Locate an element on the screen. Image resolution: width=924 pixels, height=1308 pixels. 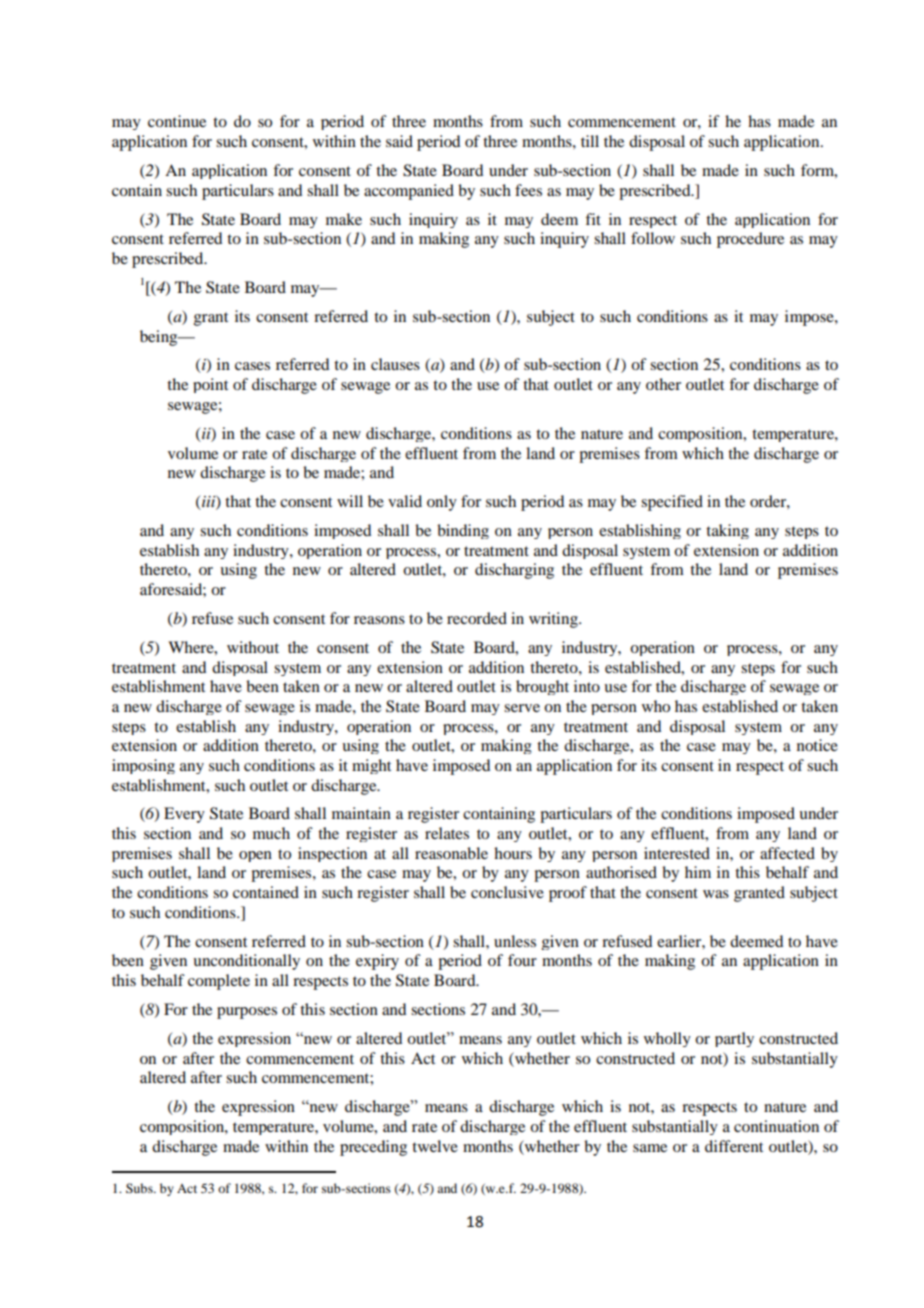
continue is located at coordinates (177, 121).
